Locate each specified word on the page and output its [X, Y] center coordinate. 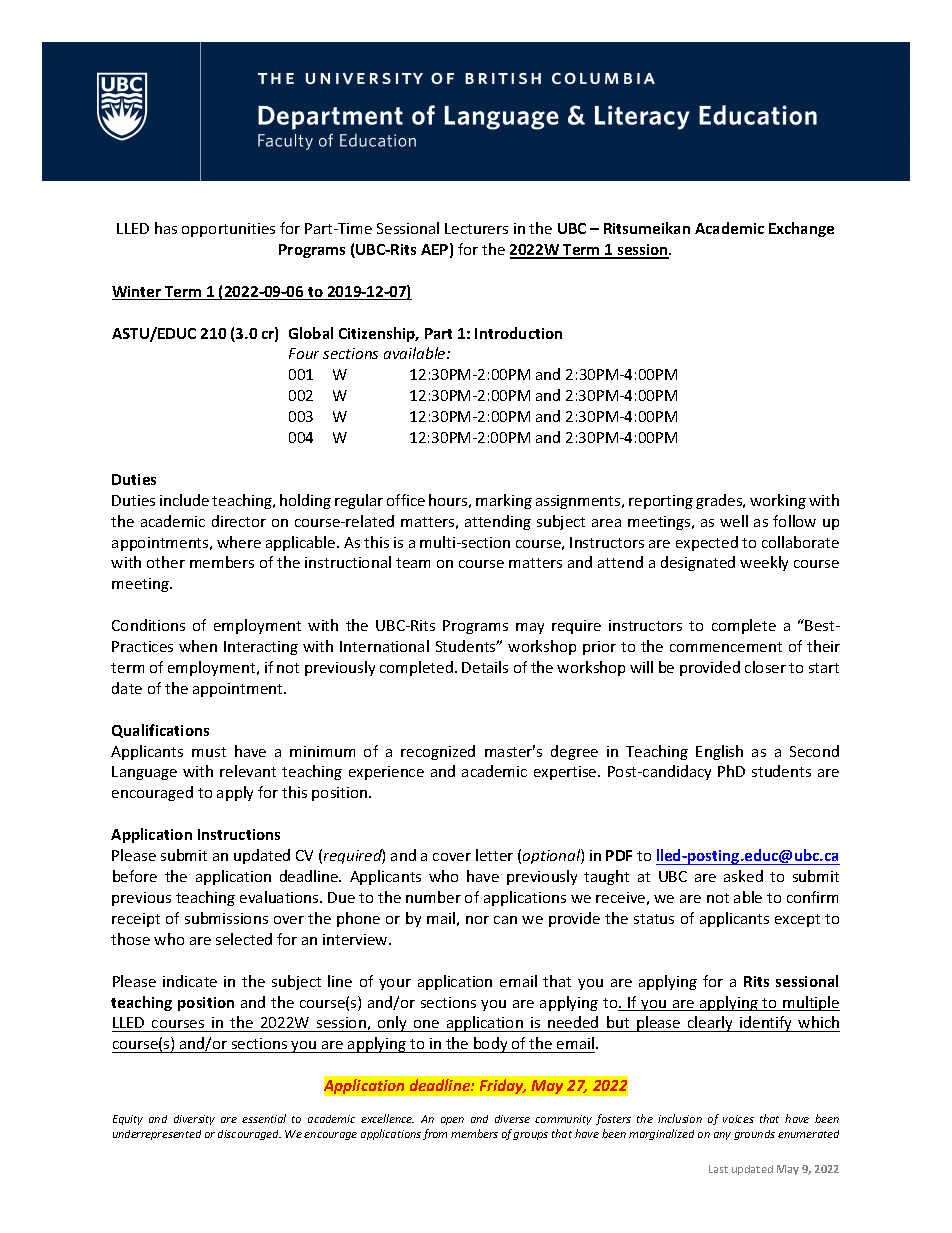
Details [485, 667]
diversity [194, 1120]
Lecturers [476, 228]
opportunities [228, 230]
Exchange [801, 229]
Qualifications [160, 731]
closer [765, 667]
